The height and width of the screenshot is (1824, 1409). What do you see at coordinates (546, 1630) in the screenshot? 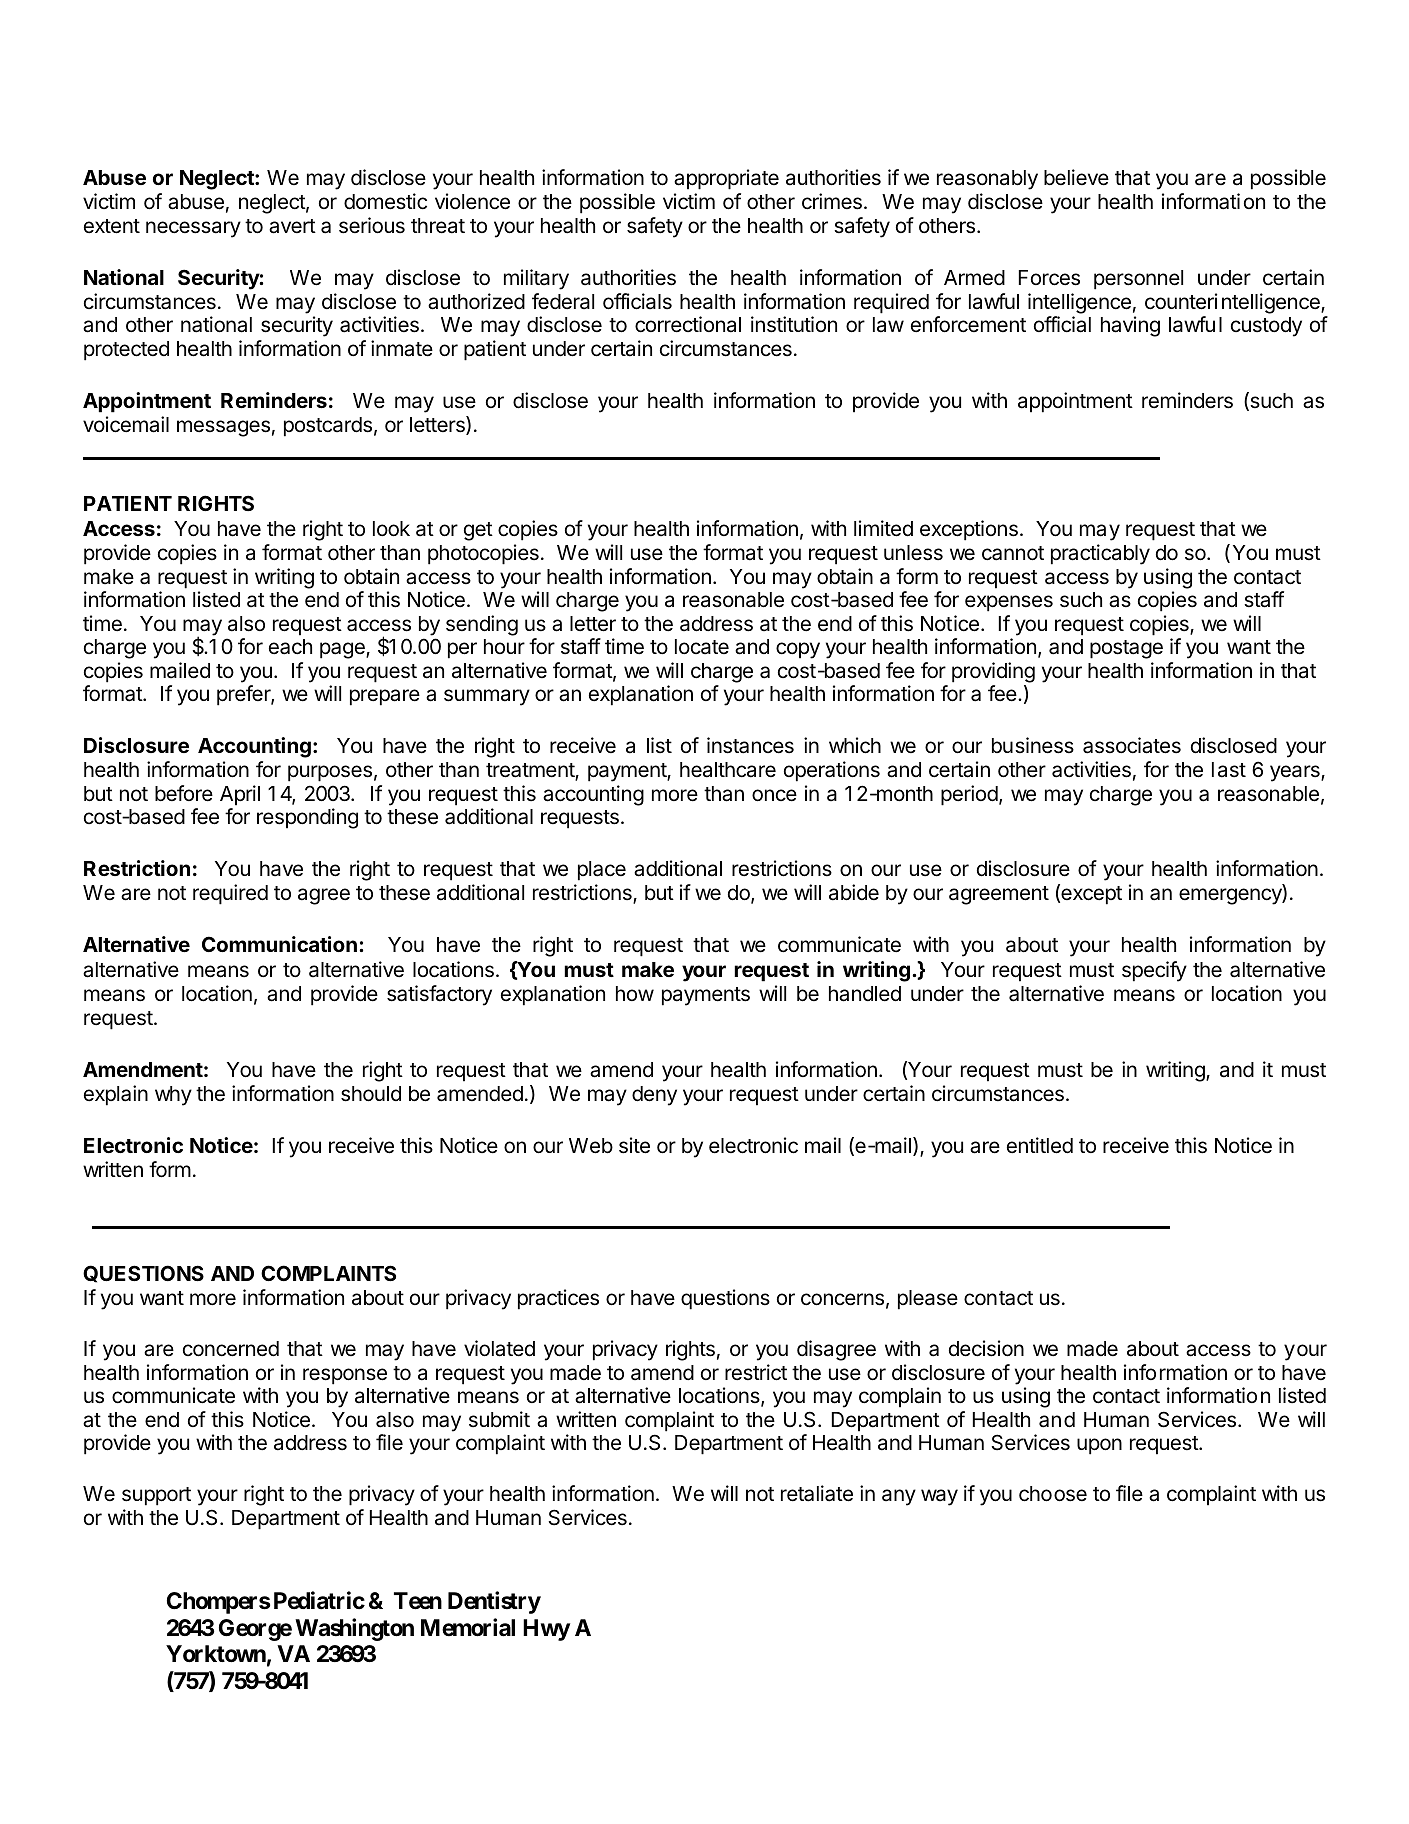
I see `Hwy` at bounding box center [546, 1630].
